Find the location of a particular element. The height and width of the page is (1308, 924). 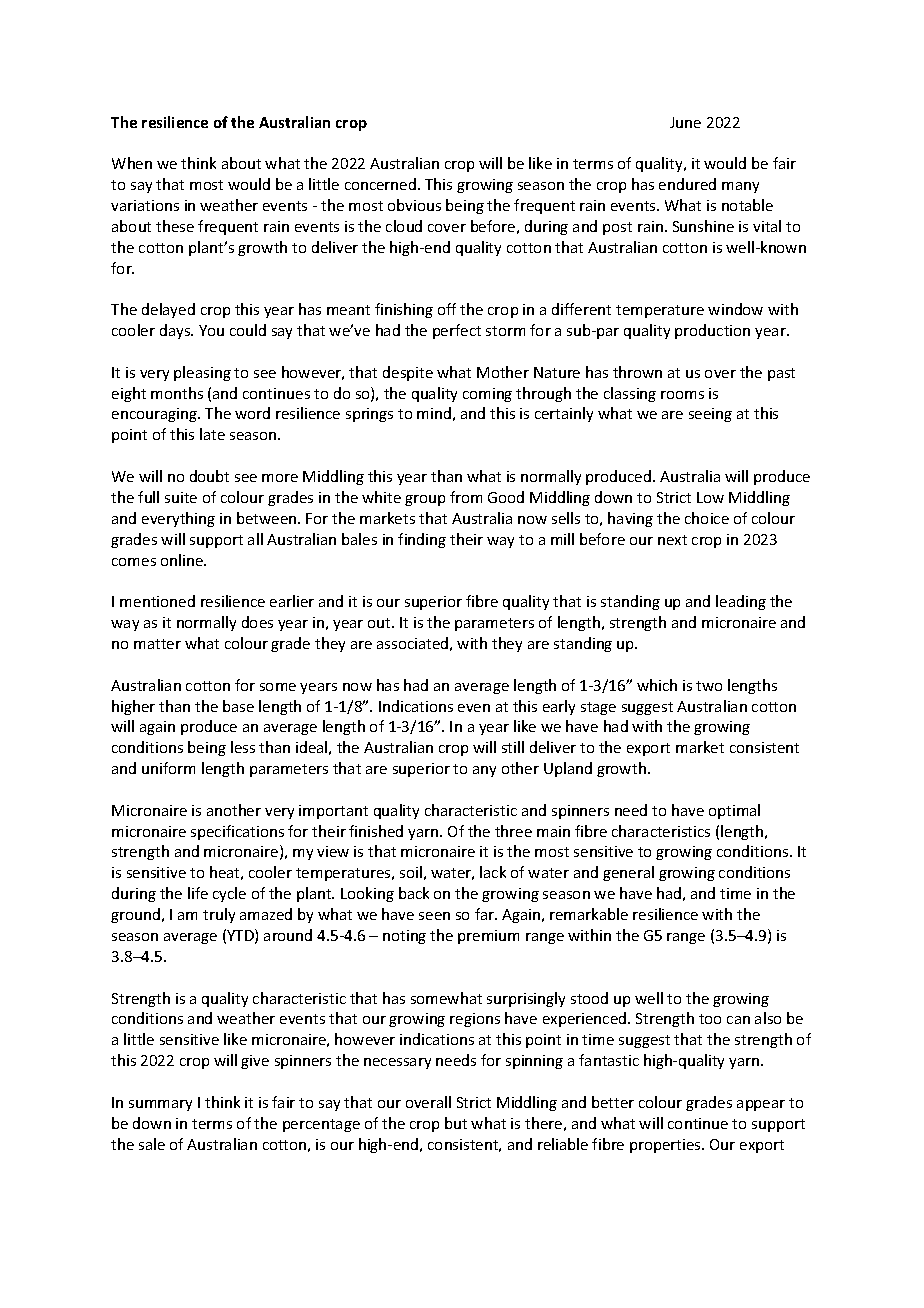

endured is located at coordinates (687, 184).
